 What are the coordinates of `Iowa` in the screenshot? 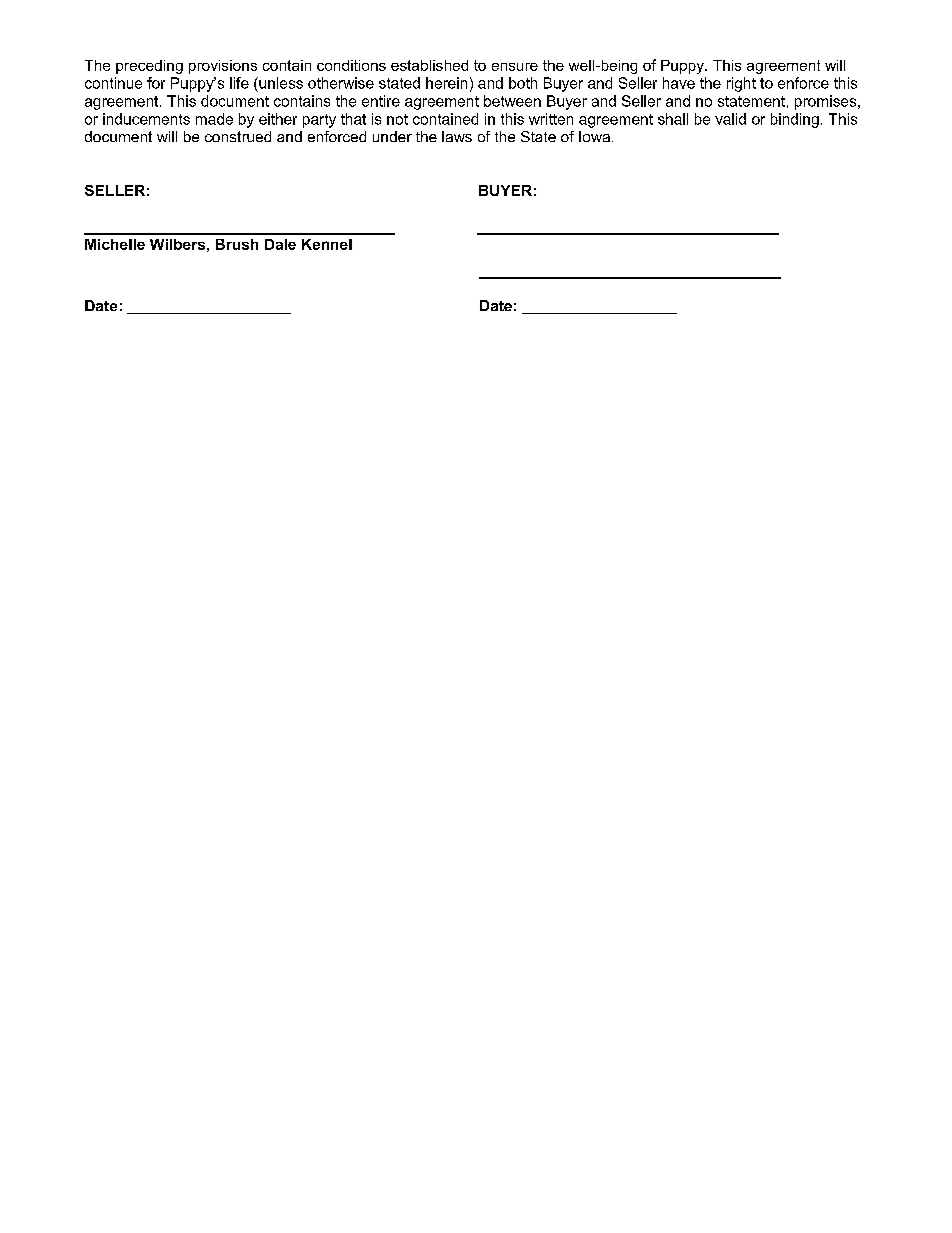 It's located at (594, 136).
